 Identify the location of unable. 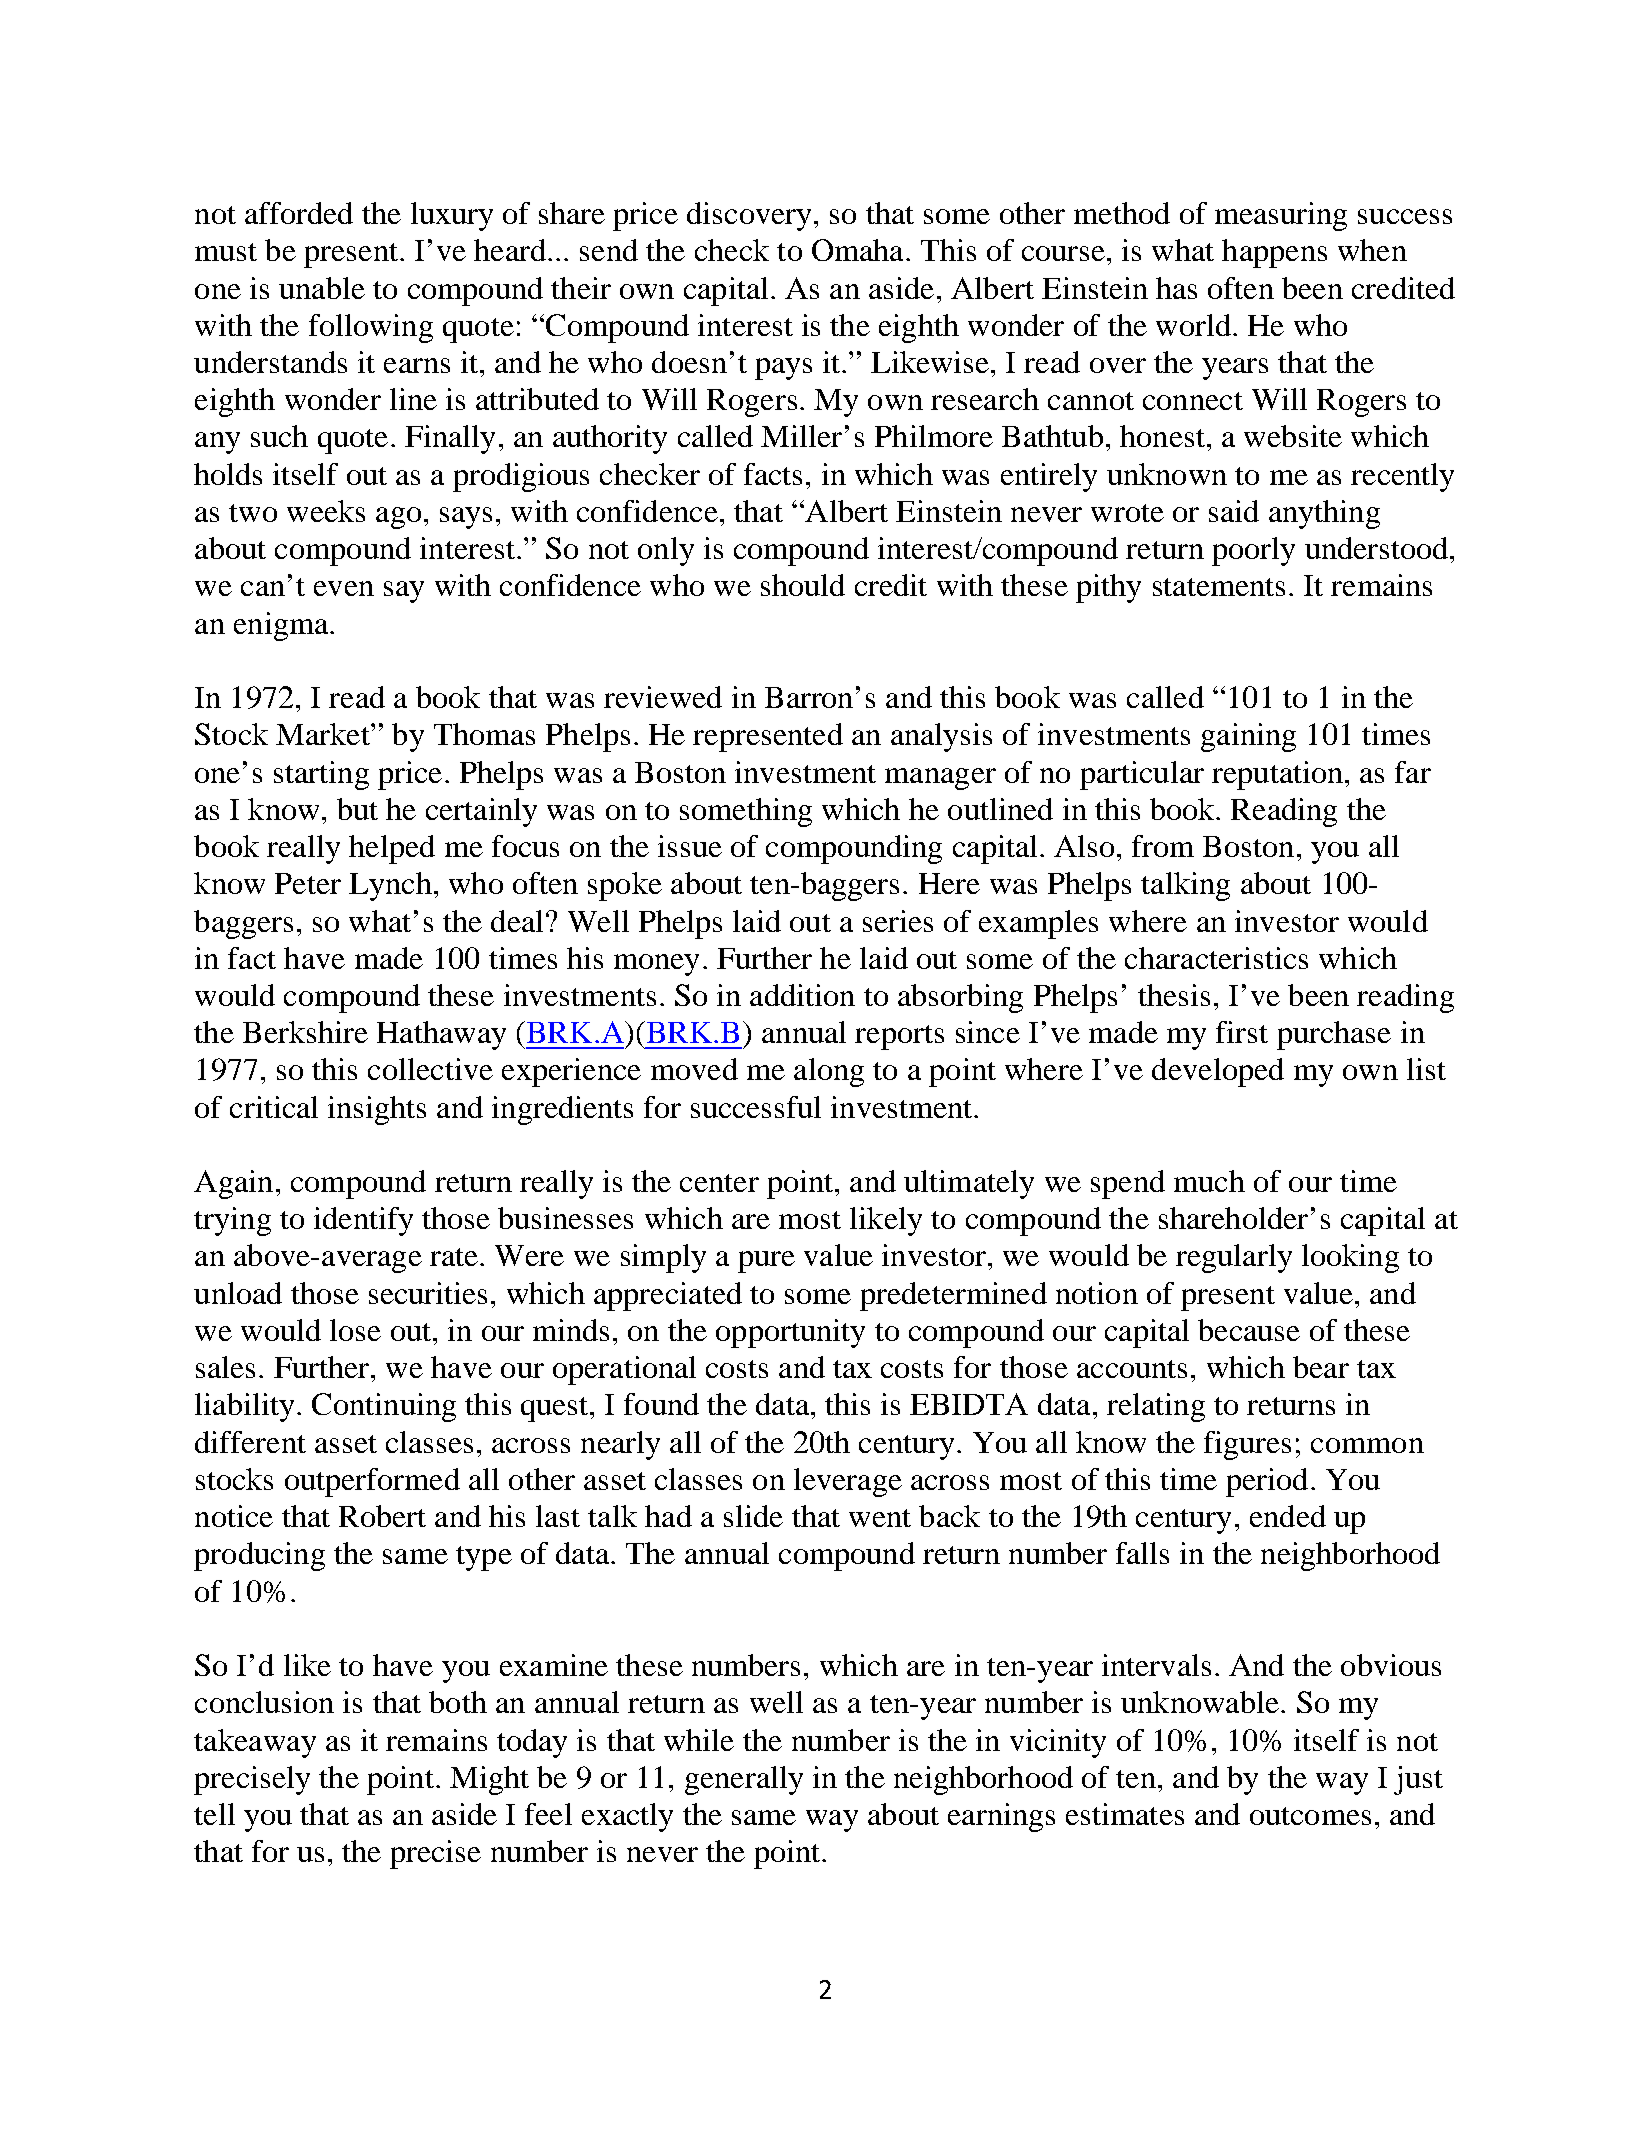
(322, 288).
